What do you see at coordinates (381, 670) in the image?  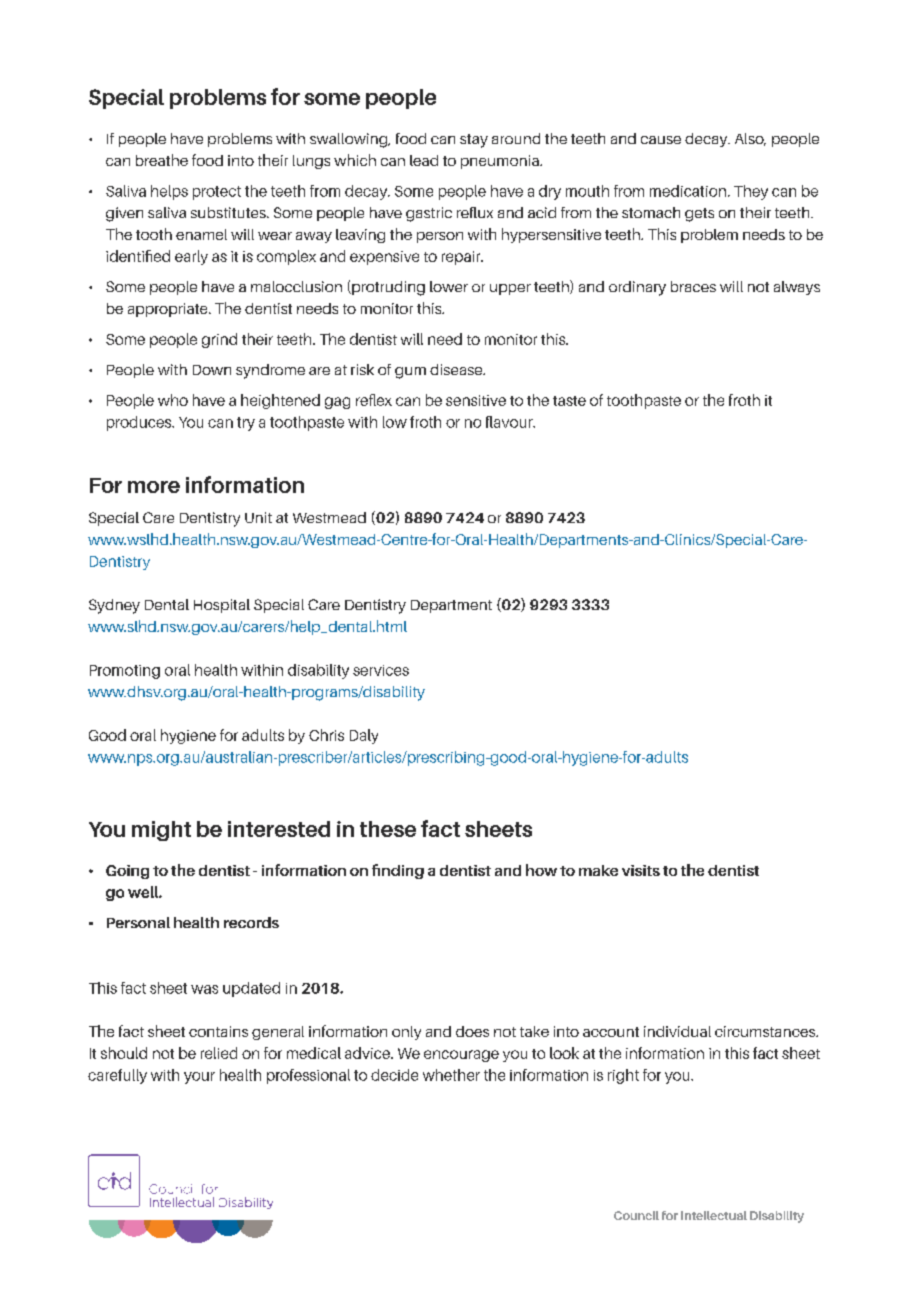 I see `services` at bounding box center [381, 670].
